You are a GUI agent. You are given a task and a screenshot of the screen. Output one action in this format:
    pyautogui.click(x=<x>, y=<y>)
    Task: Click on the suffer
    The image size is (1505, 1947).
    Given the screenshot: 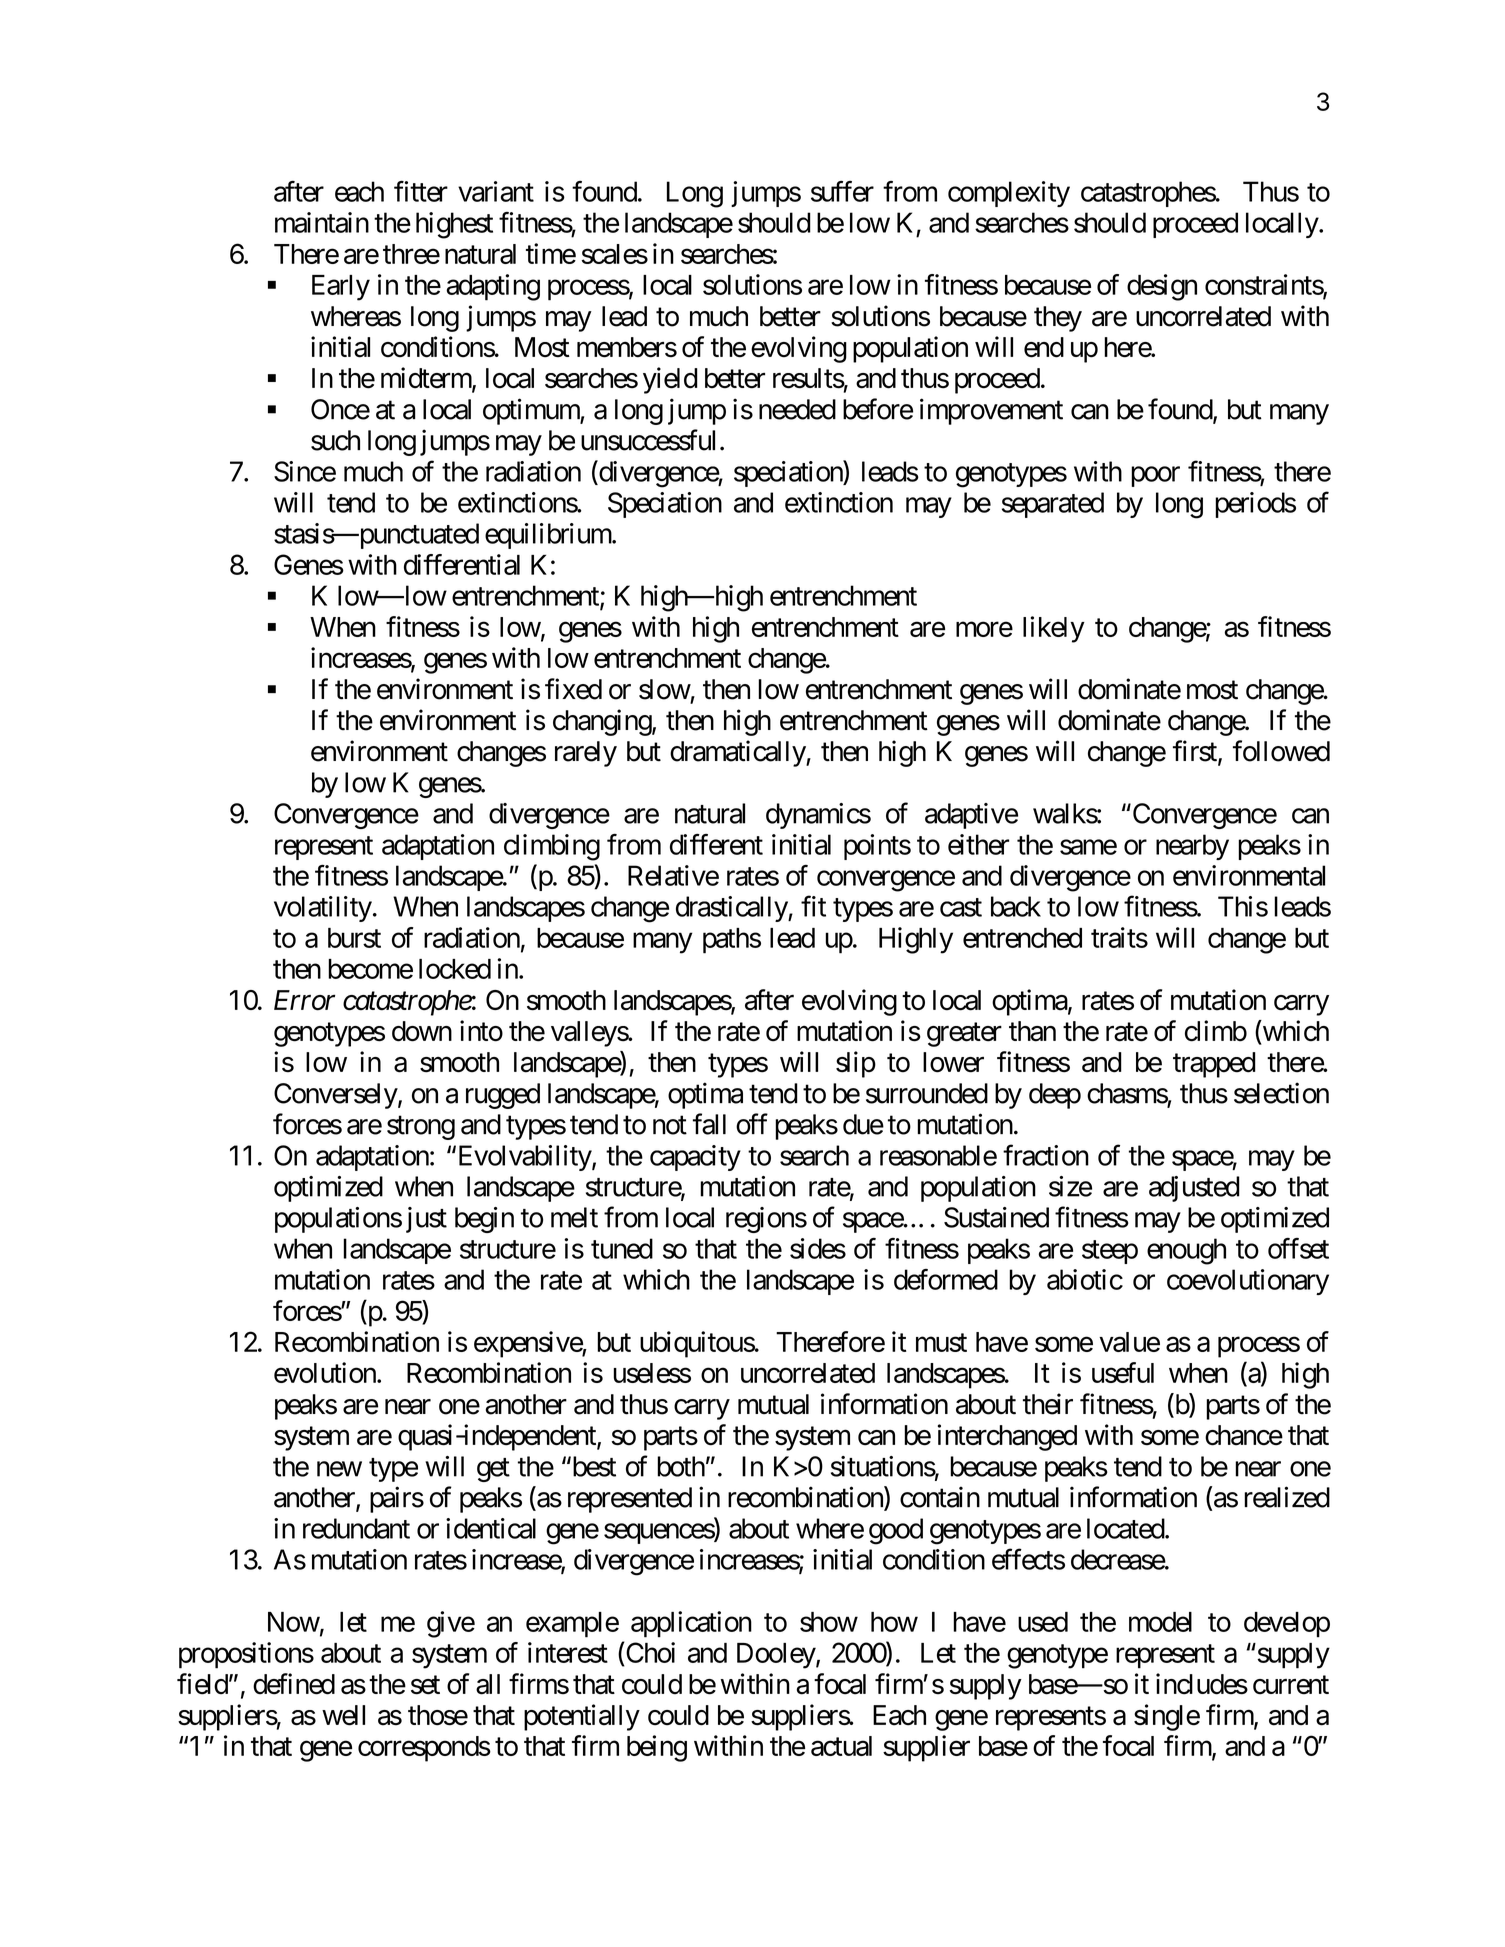 What is the action you would take?
    pyautogui.click(x=842, y=191)
